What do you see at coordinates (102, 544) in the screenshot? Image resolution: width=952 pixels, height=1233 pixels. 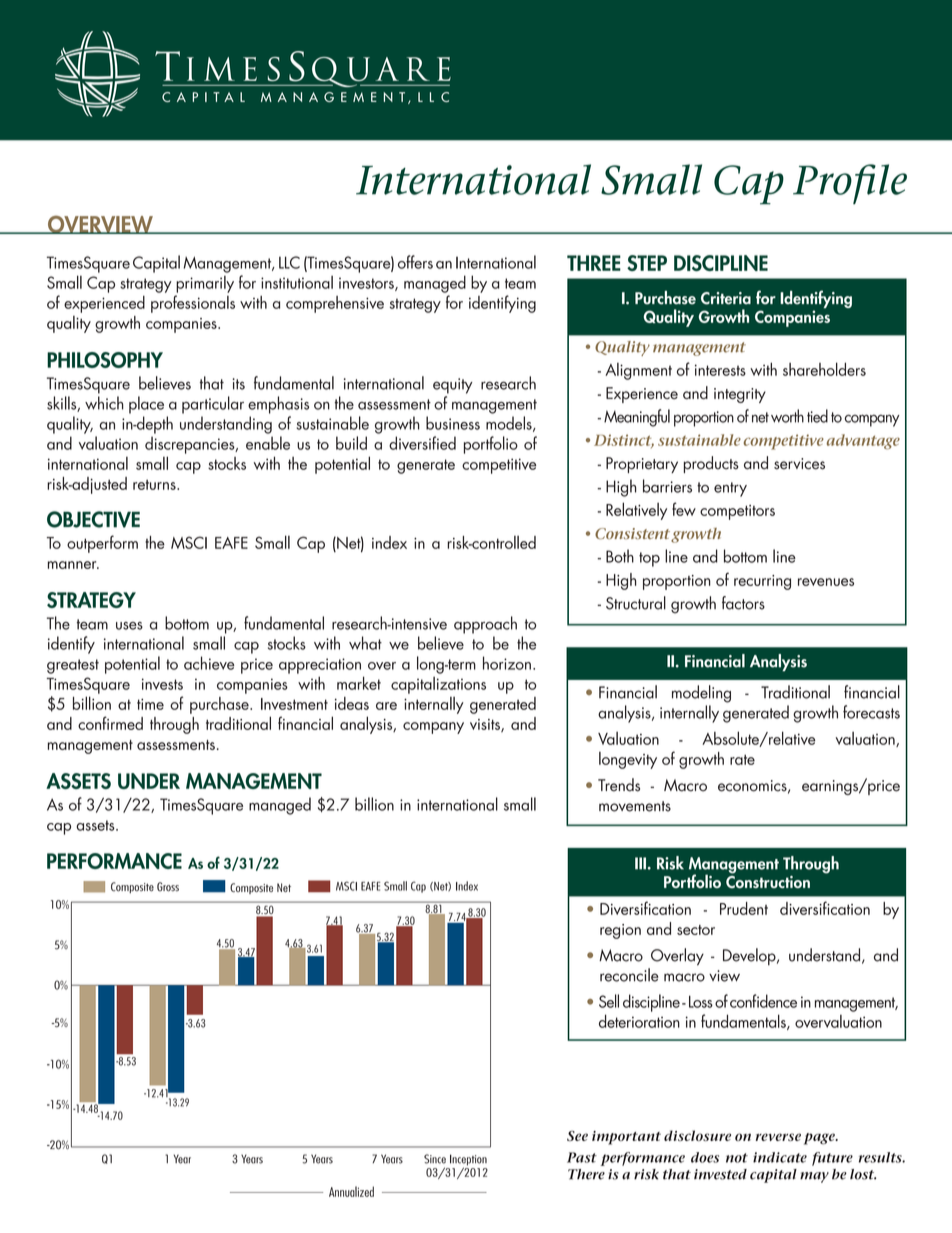 I see `outperform` at bounding box center [102, 544].
